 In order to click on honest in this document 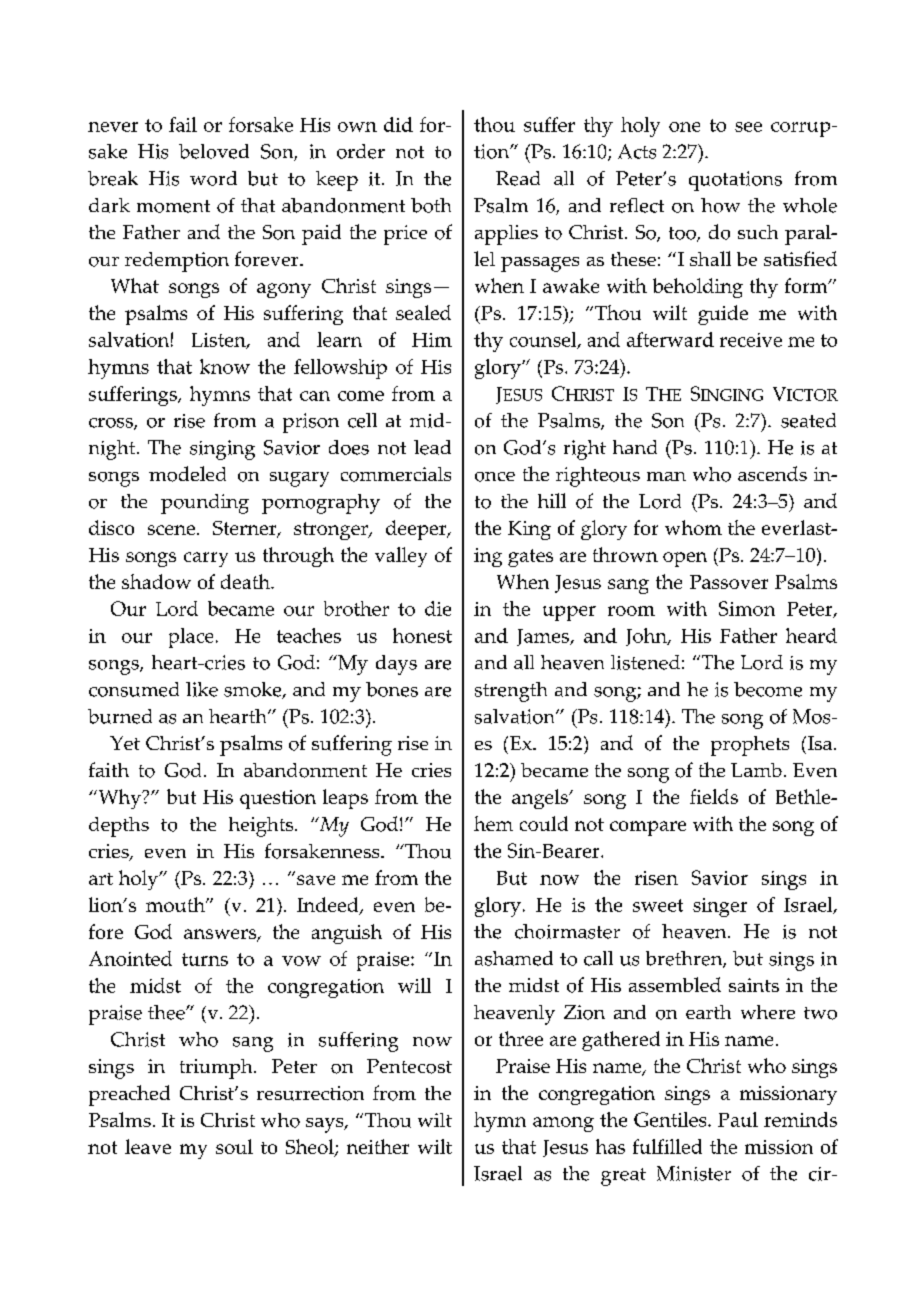, I will do `click(422, 635)`.
